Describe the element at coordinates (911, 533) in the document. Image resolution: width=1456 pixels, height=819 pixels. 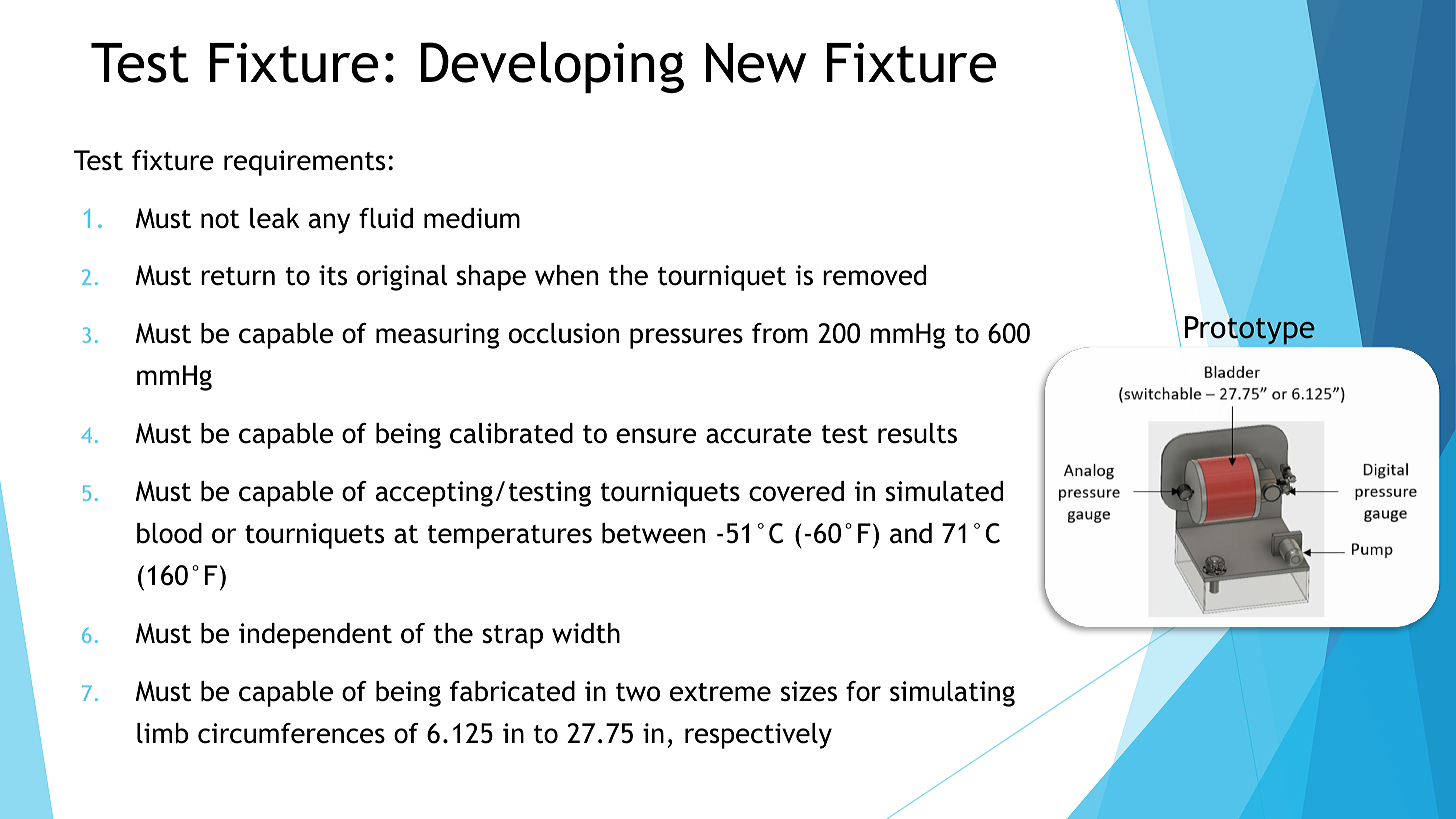
I see `and` at that location.
